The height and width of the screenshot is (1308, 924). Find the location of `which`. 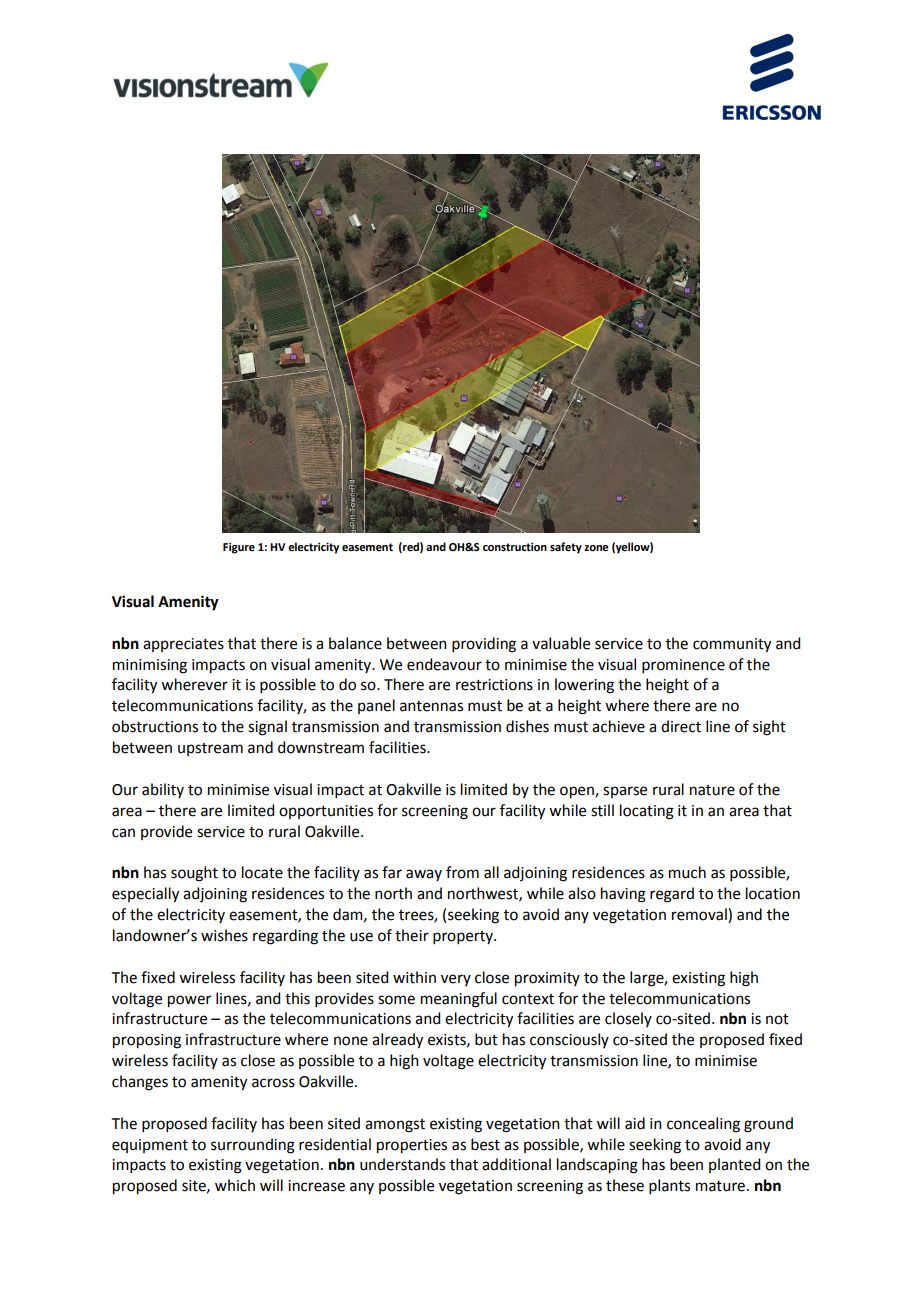

which is located at coordinates (235, 1185).
